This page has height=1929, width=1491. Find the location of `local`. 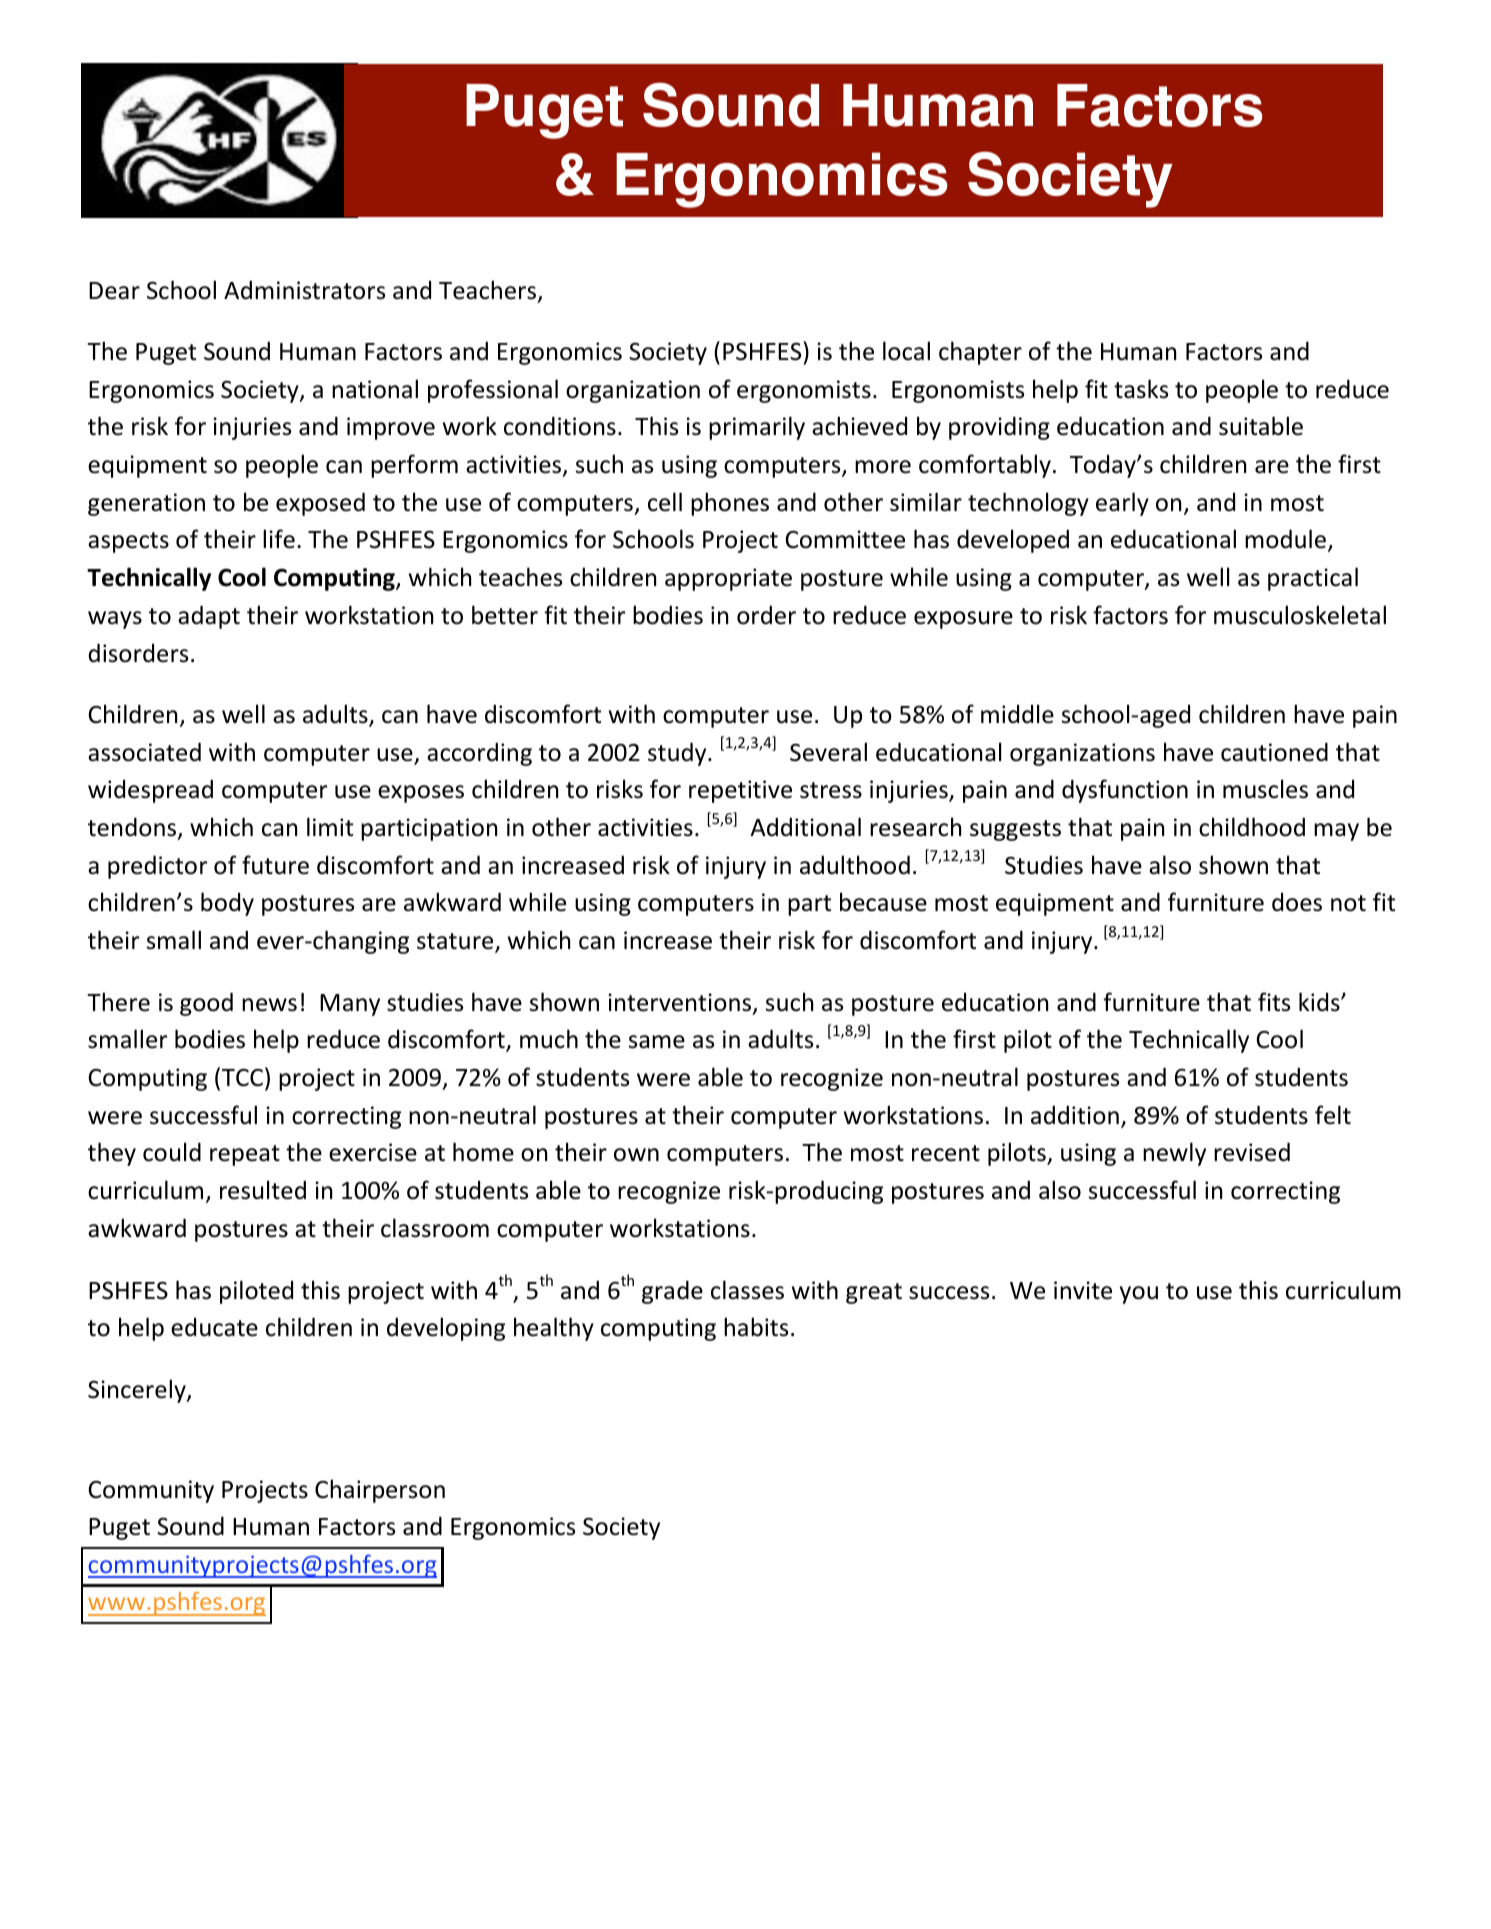

local is located at coordinates (906, 351).
